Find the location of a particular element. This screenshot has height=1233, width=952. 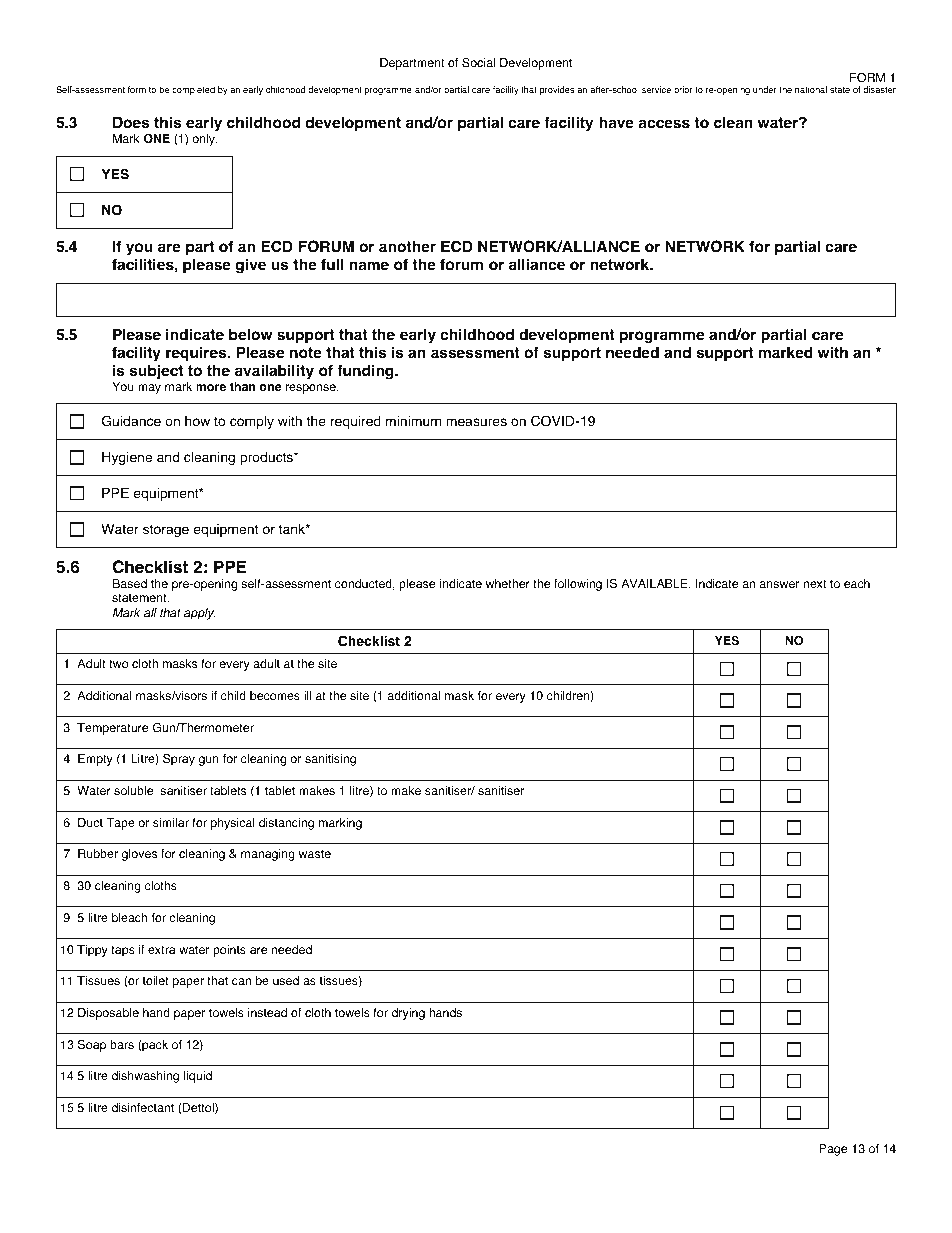

completed is located at coordinates (193, 90).
